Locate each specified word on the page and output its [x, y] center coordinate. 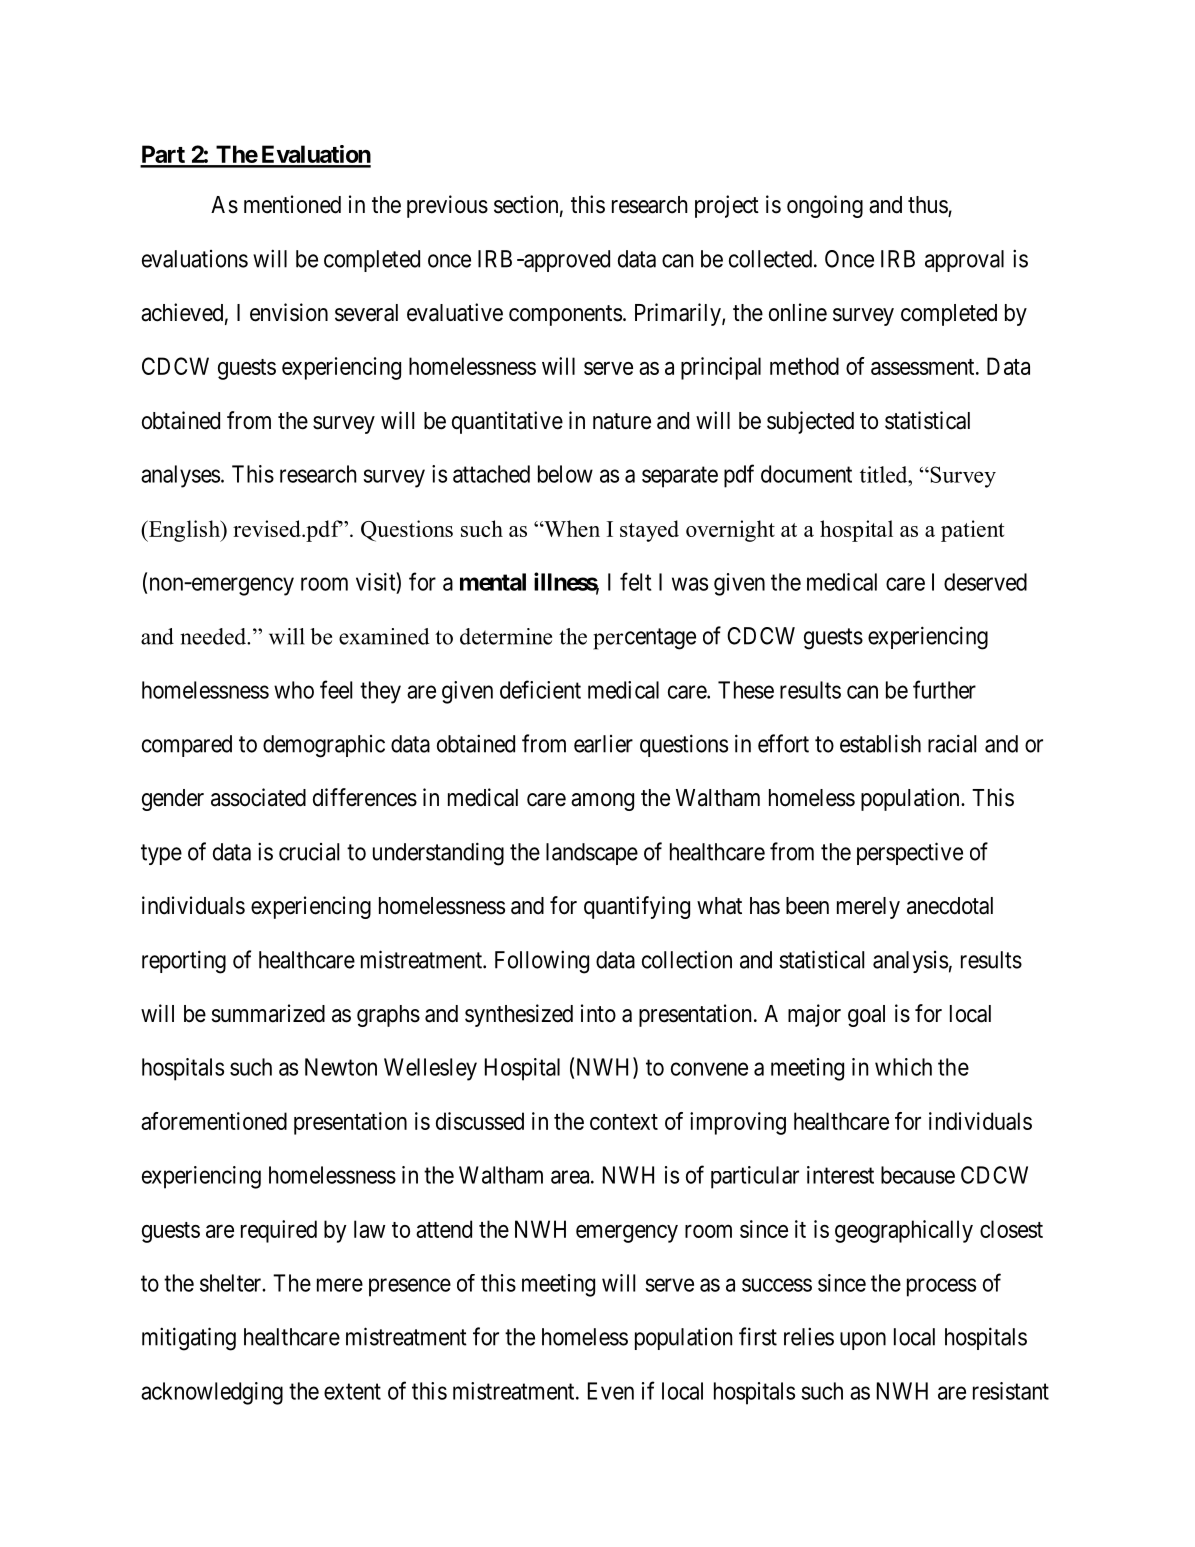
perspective [910, 853]
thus [928, 206]
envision [289, 312]
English [184, 531]
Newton [341, 1067]
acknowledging [212, 1393]
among [602, 802]
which [903, 1067]
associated [258, 797]
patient [972, 531]
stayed [649, 531]
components [565, 315]
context [624, 1122]
